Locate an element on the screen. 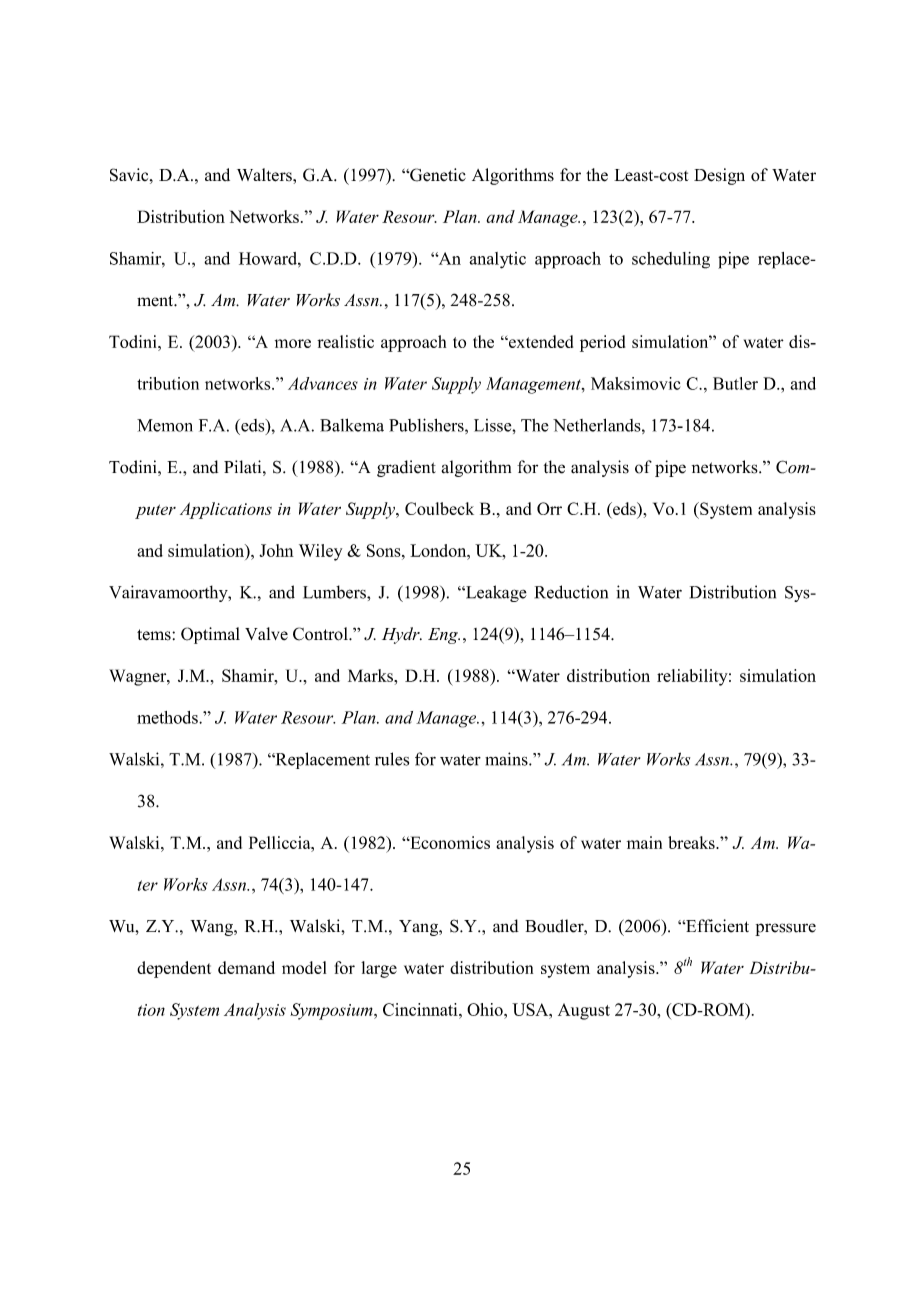 The width and height of the screenshot is (924, 1308). gradient is located at coordinates (406, 468).
